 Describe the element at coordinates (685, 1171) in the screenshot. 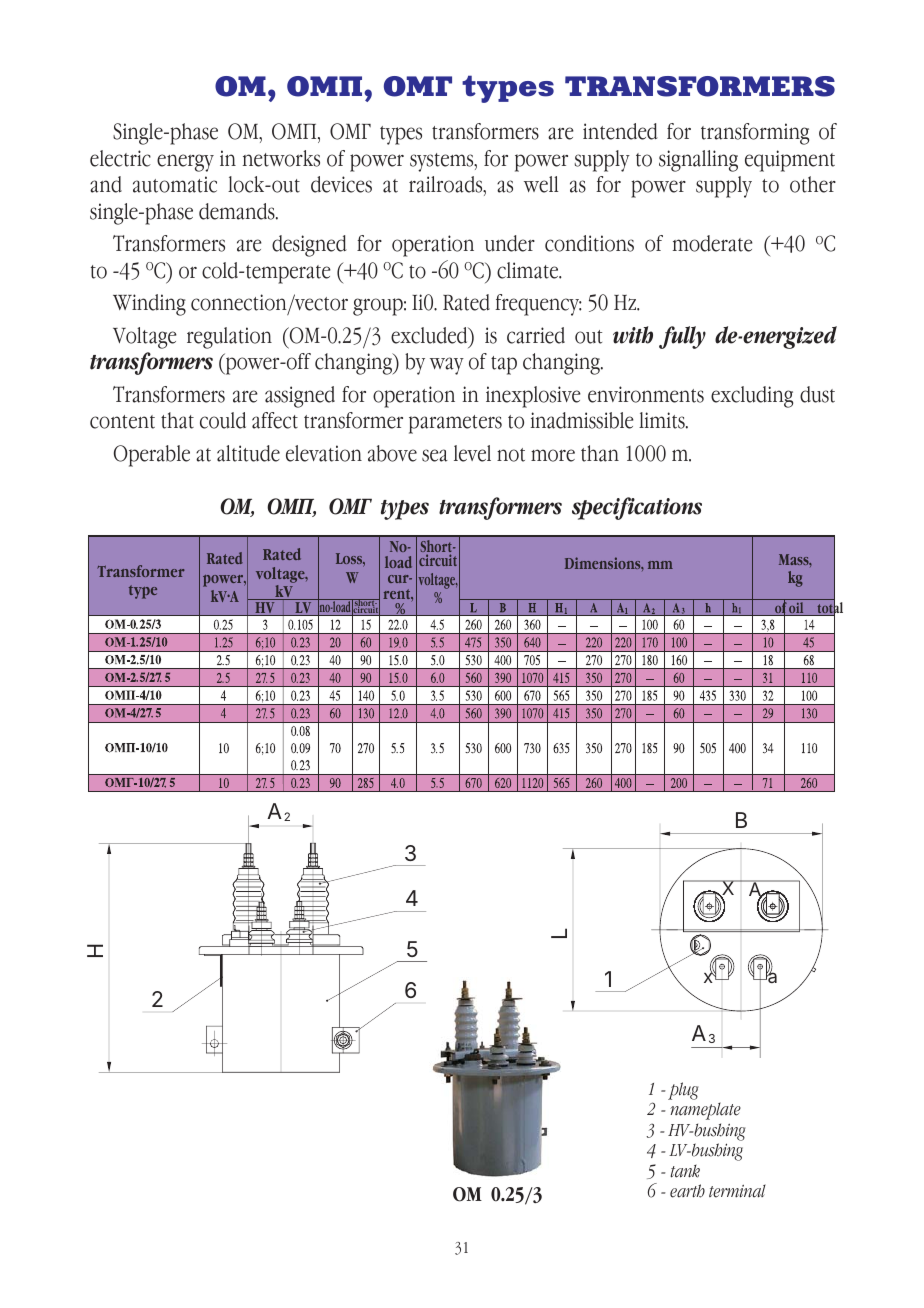

I see `tank` at that location.
